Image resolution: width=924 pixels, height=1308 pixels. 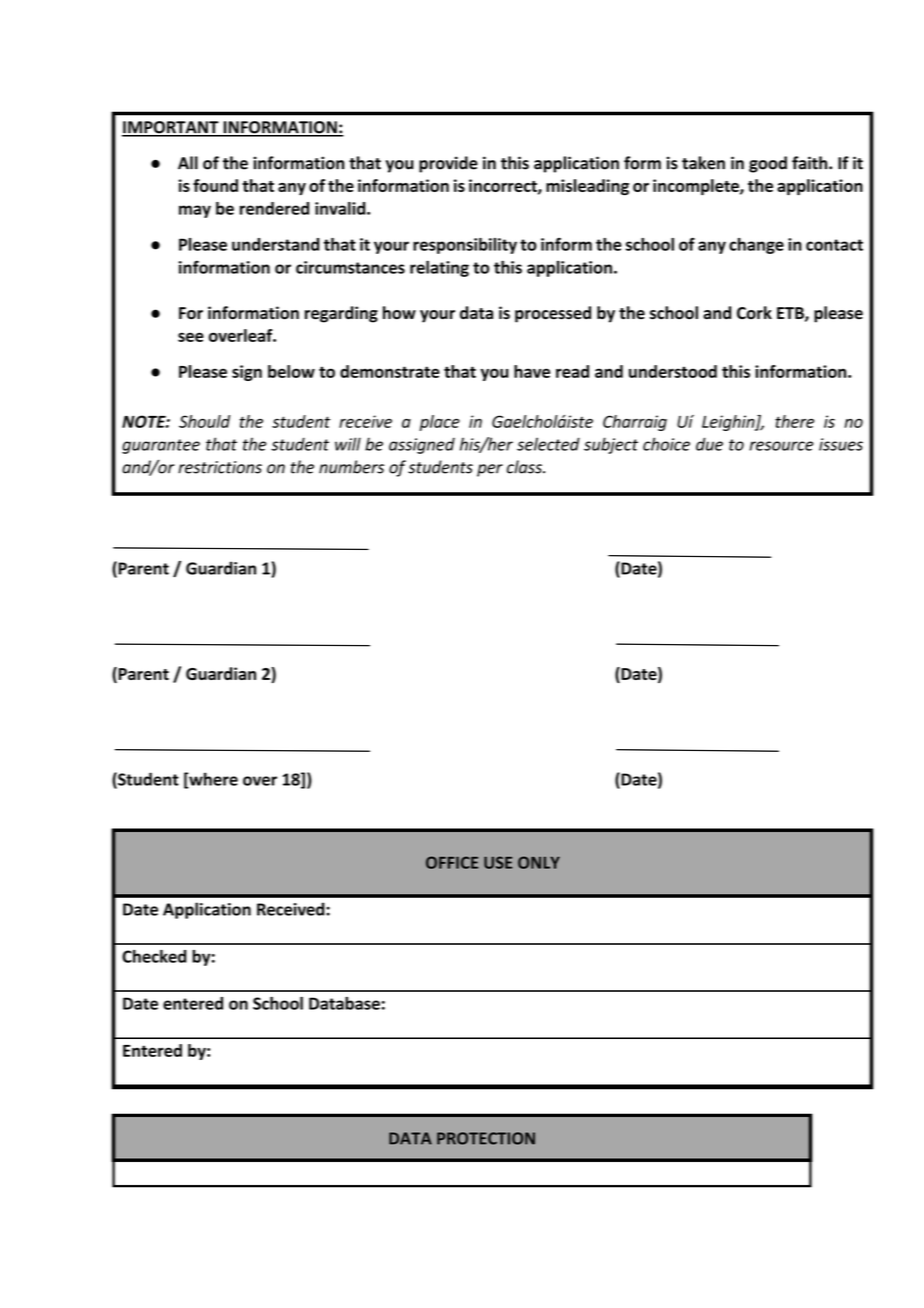 What do you see at coordinates (215, 185) in the document?
I see `found` at bounding box center [215, 185].
